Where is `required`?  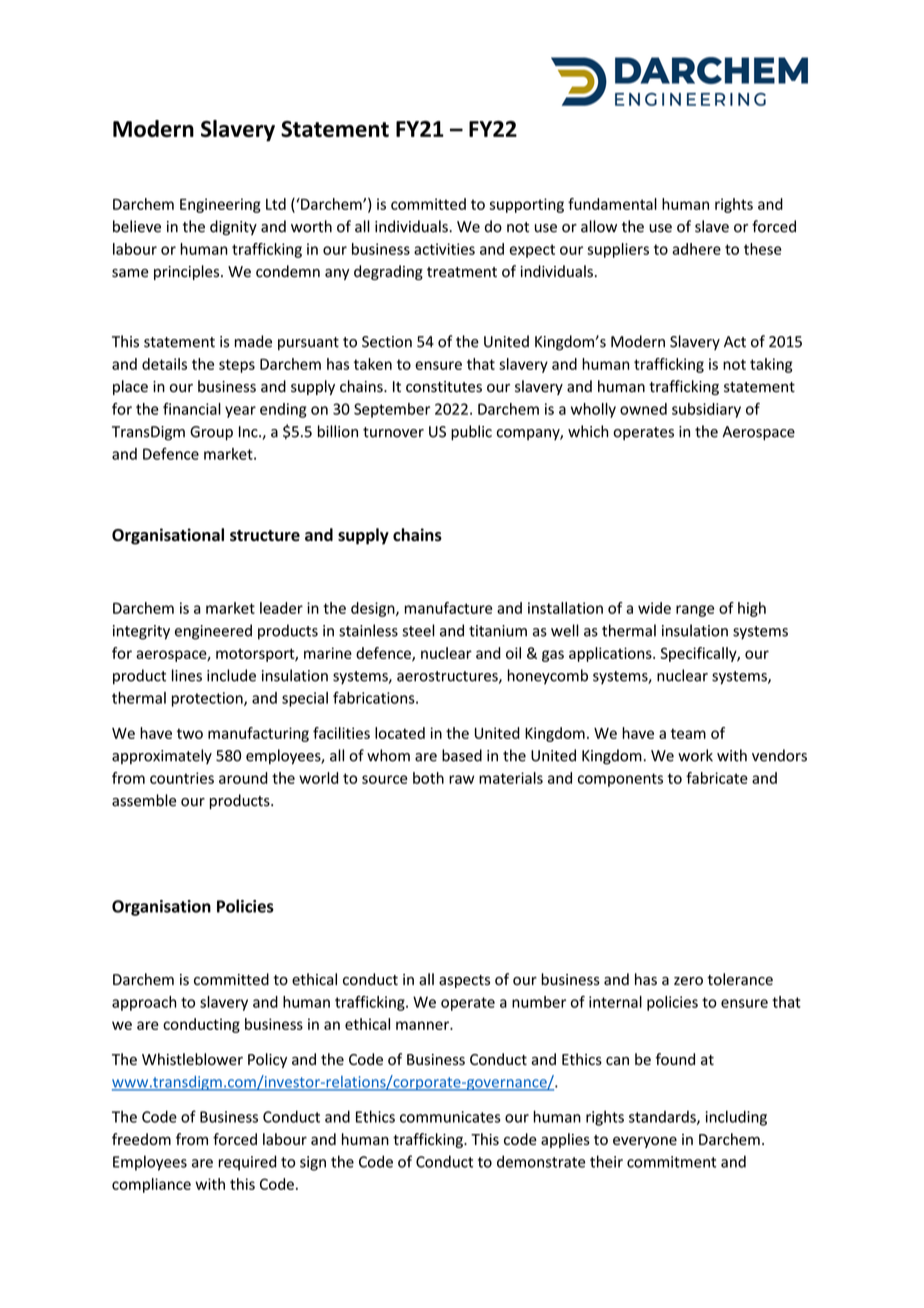 required is located at coordinates (247, 1163).
